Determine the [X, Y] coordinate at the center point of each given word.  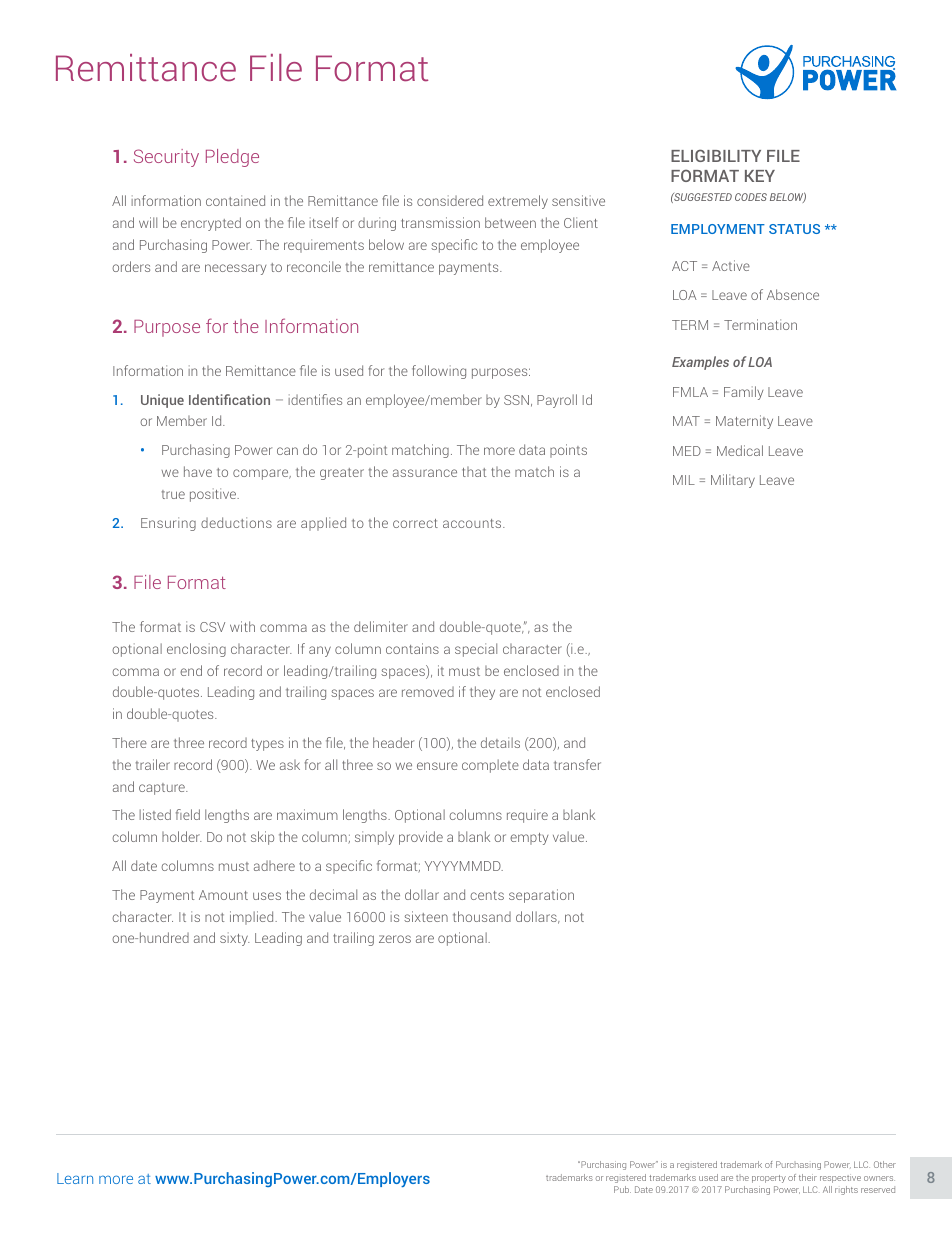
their [808, 1177]
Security [166, 158]
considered [450, 200]
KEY [760, 176]
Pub [622, 1189]
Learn [75, 1178]
